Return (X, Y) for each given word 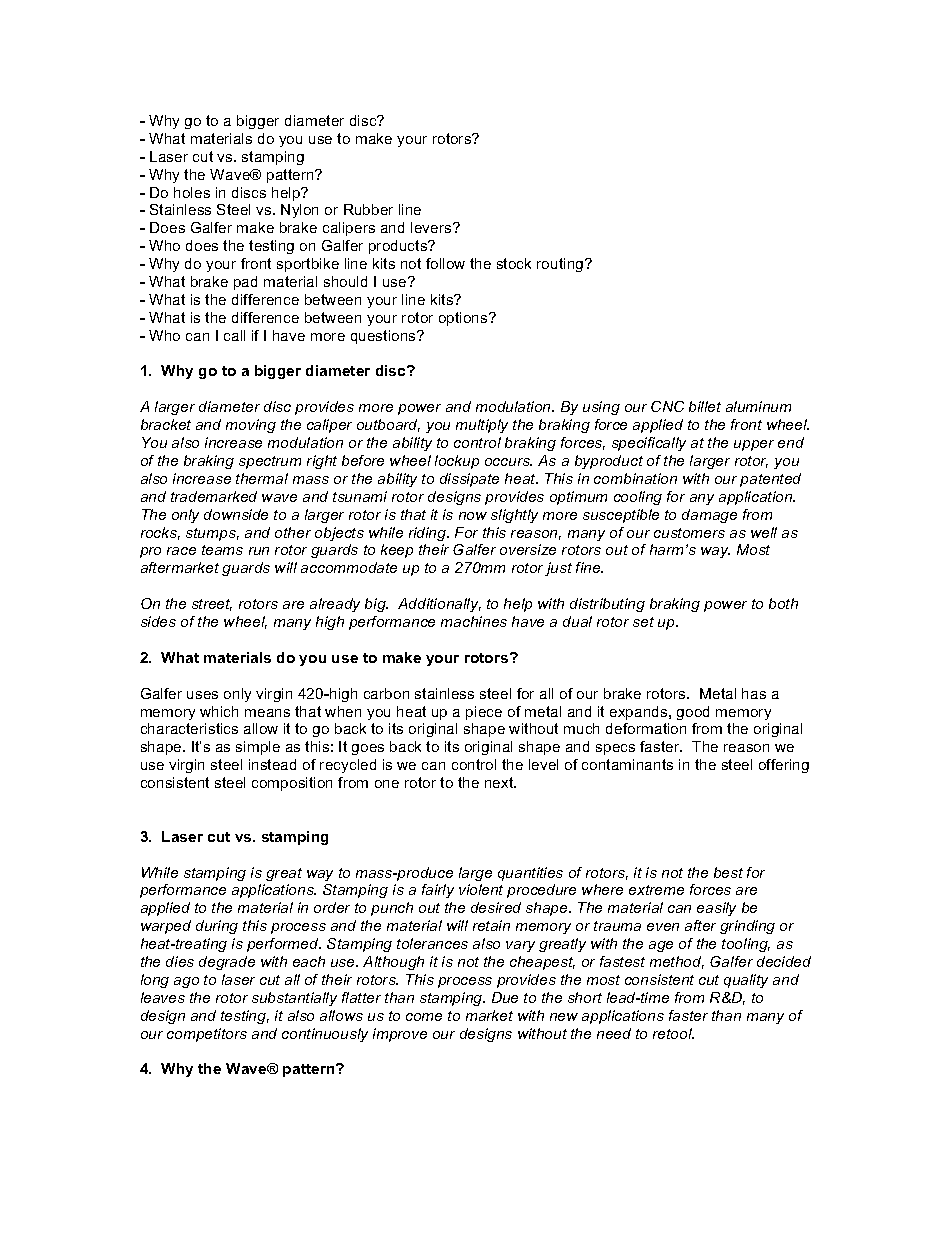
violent (481, 889)
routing (561, 265)
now (473, 516)
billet (705, 406)
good (693, 713)
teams (222, 550)
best (728, 872)
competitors (207, 1035)
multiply (482, 426)
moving (251, 426)
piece (484, 713)
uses (202, 695)
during (217, 927)
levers (432, 227)
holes (192, 192)
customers (689, 533)
